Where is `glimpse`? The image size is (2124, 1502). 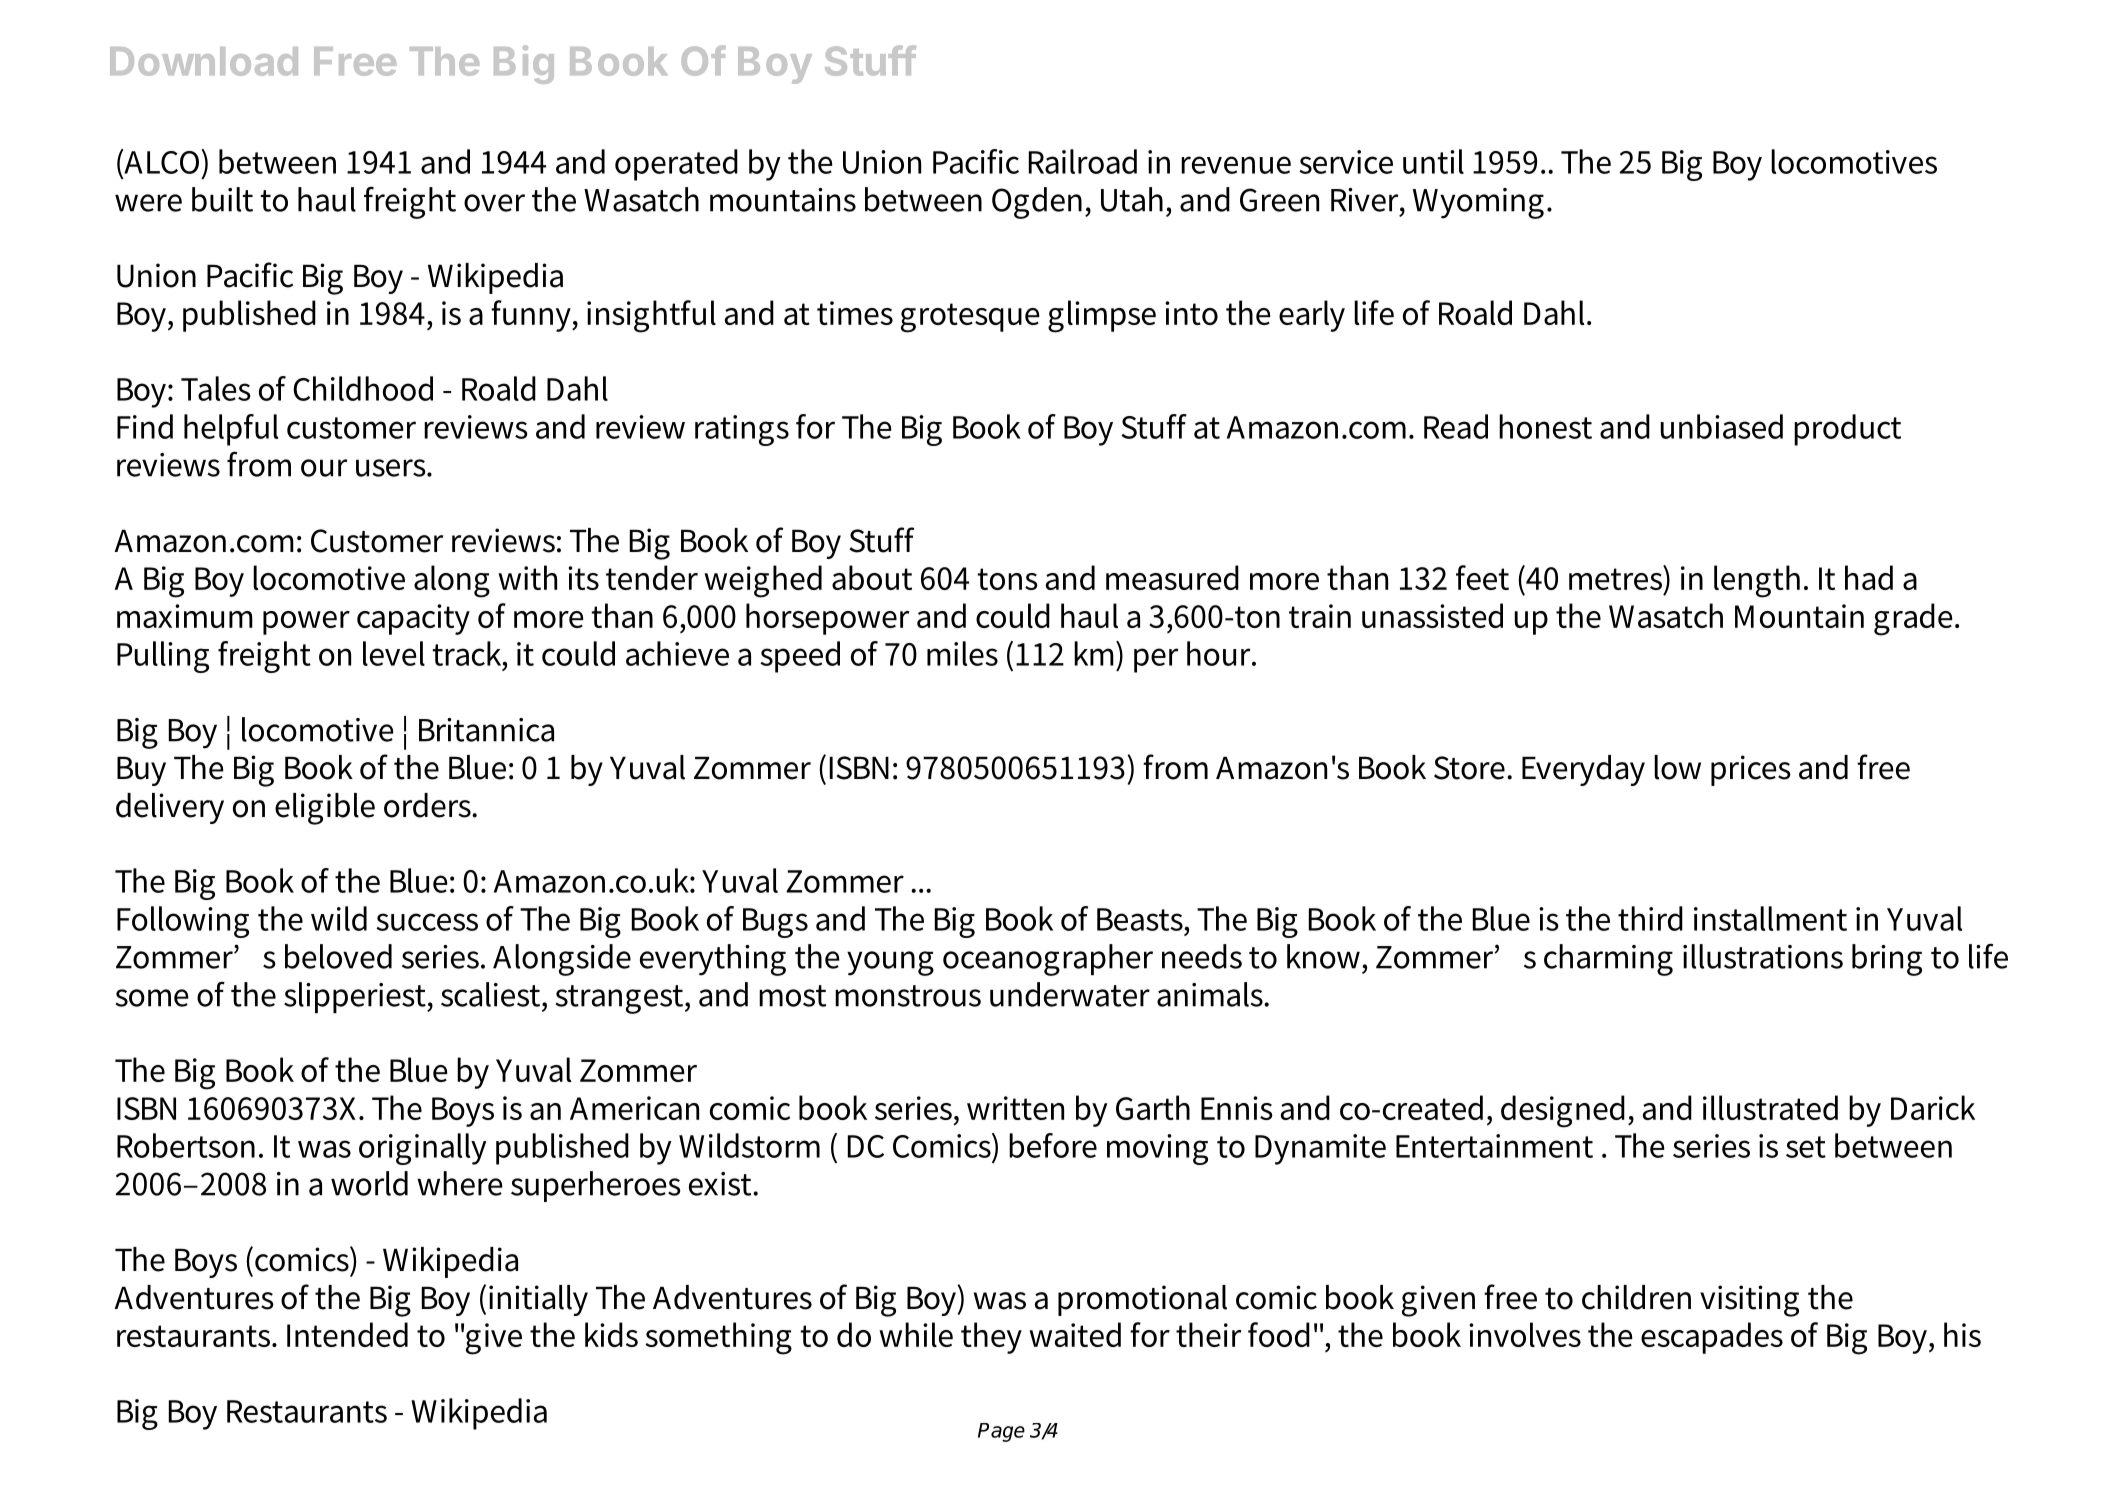
glimpse is located at coordinates (1102, 316).
